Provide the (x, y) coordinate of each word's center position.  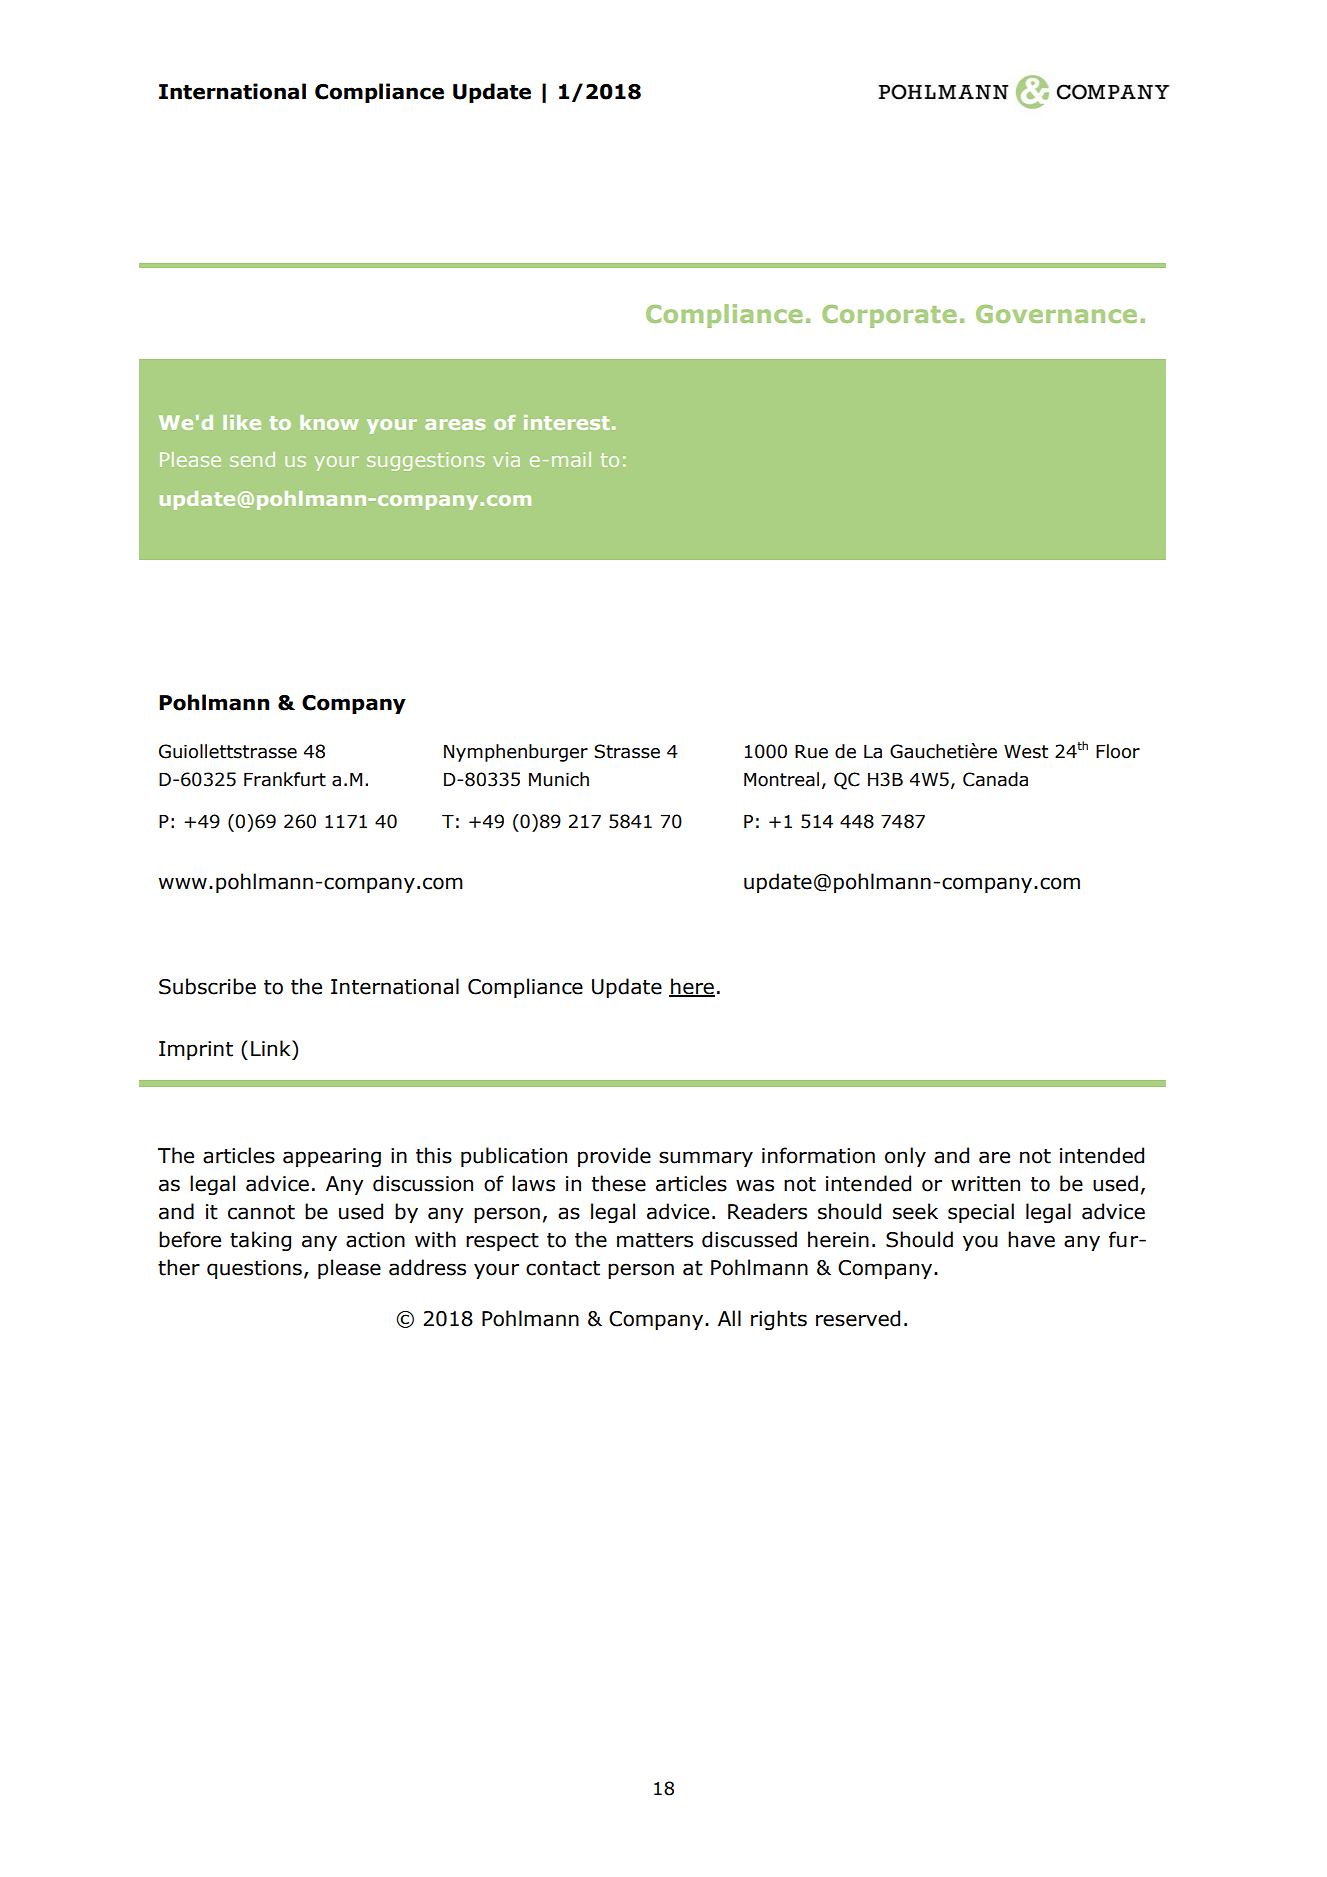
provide (614, 1157)
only (905, 1157)
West (1026, 752)
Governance (1056, 314)
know (329, 422)
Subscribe (207, 986)
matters (655, 1240)
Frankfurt (285, 779)
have (1031, 1239)
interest (567, 422)
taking (260, 1241)
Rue (811, 752)
